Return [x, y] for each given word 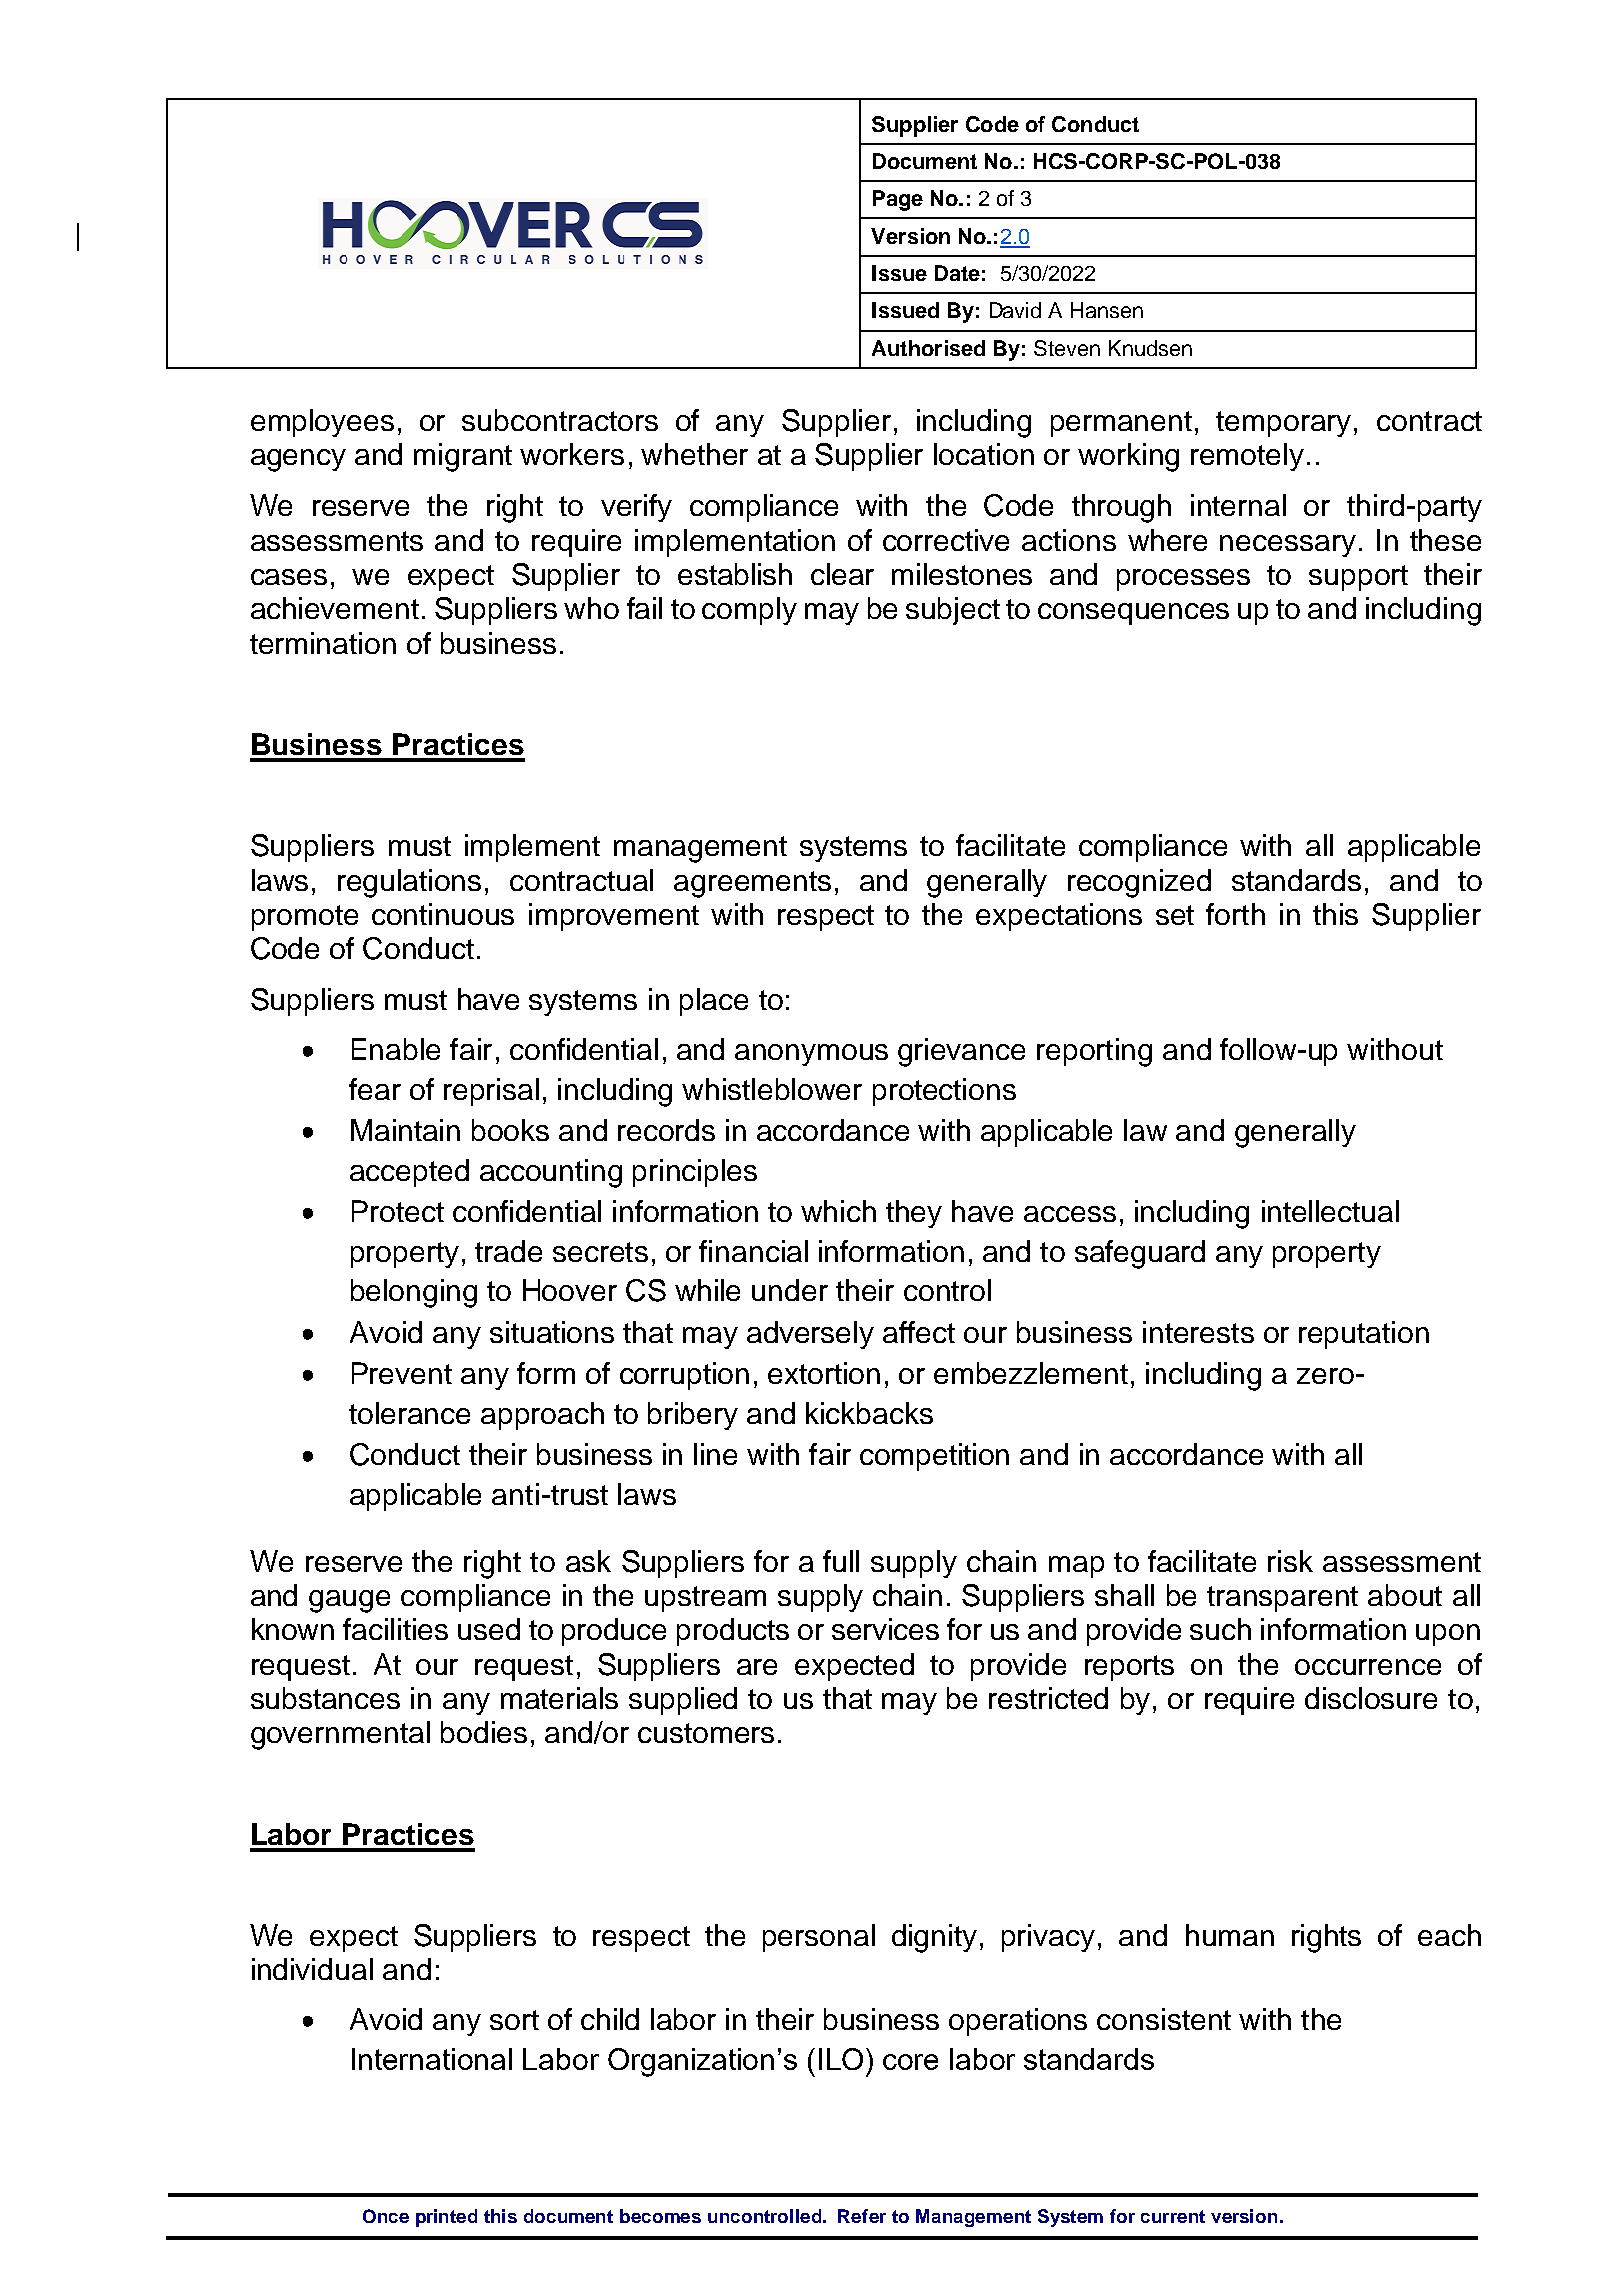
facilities [395, 1629]
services [885, 1629]
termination [323, 643]
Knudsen [1150, 348]
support [1358, 578]
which [838, 1211]
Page [898, 200]
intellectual [1330, 1211]
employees [322, 423]
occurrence [1368, 1667]
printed [446, 2218]
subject [953, 611]
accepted [409, 1173]
